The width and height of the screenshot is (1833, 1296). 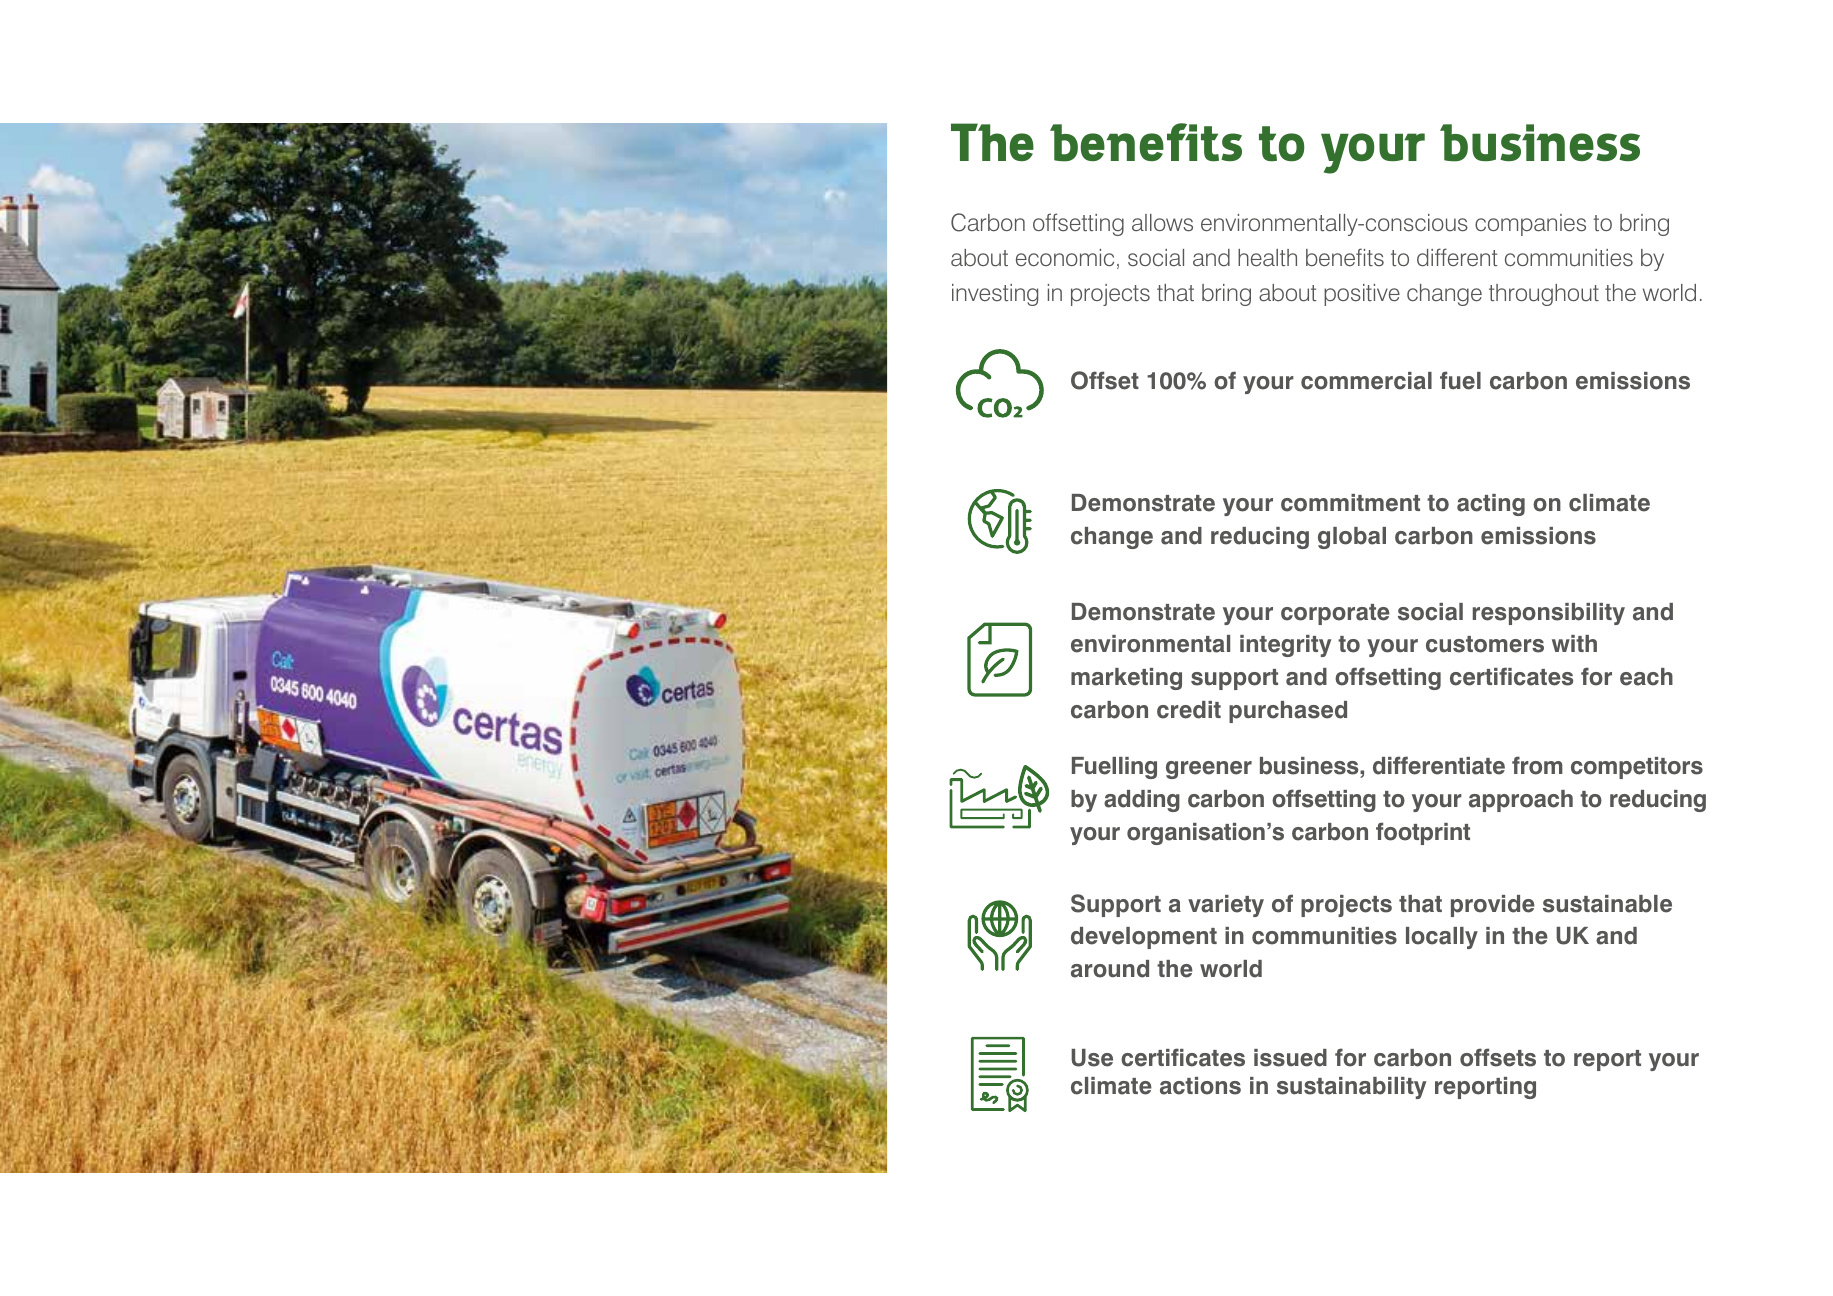 I want to click on Use, so click(x=1092, y=1058).
